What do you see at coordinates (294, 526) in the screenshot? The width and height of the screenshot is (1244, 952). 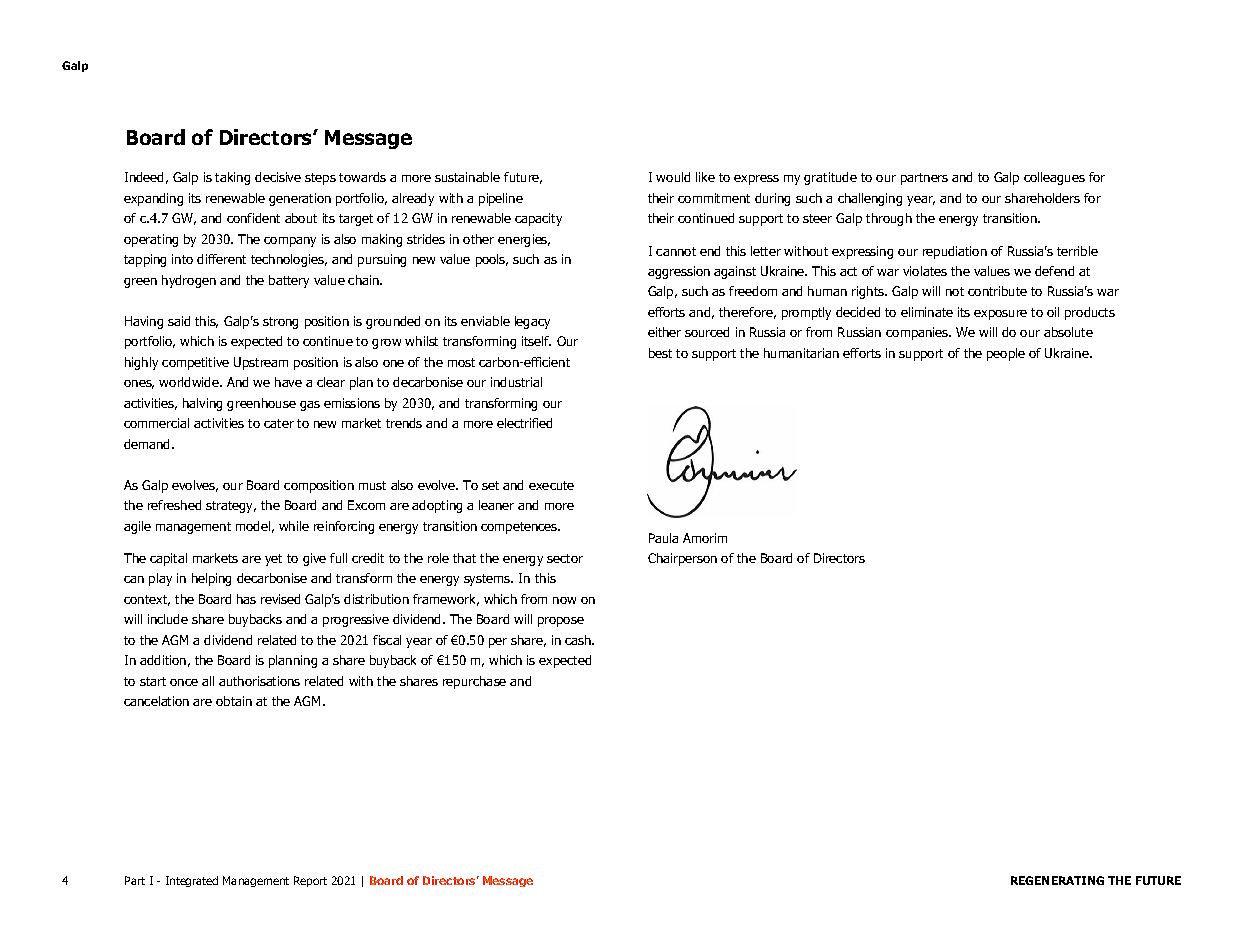 I see `while` at bounding box center [294, 526].
